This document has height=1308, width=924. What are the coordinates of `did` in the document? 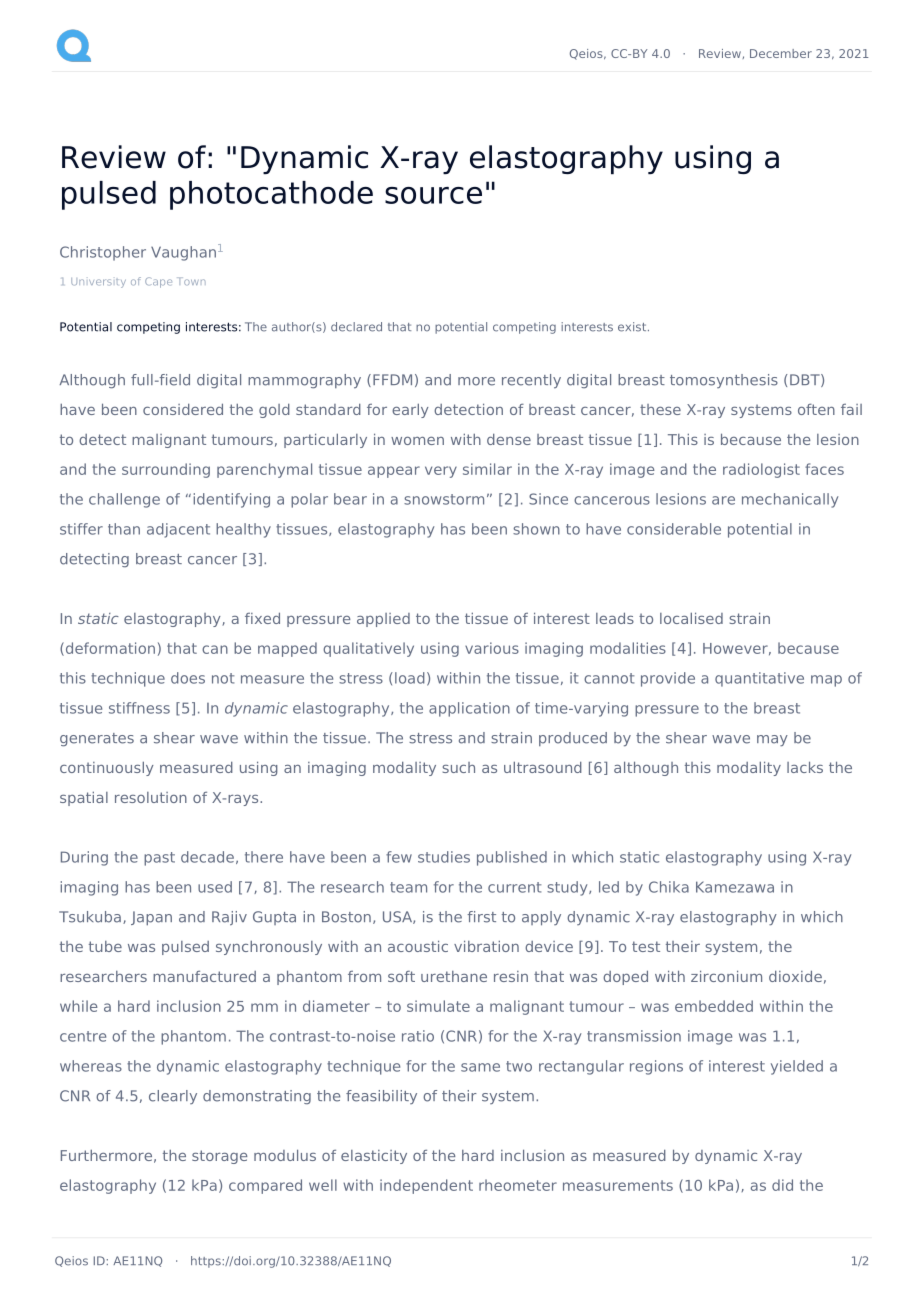 It's located at (782, 1185).
